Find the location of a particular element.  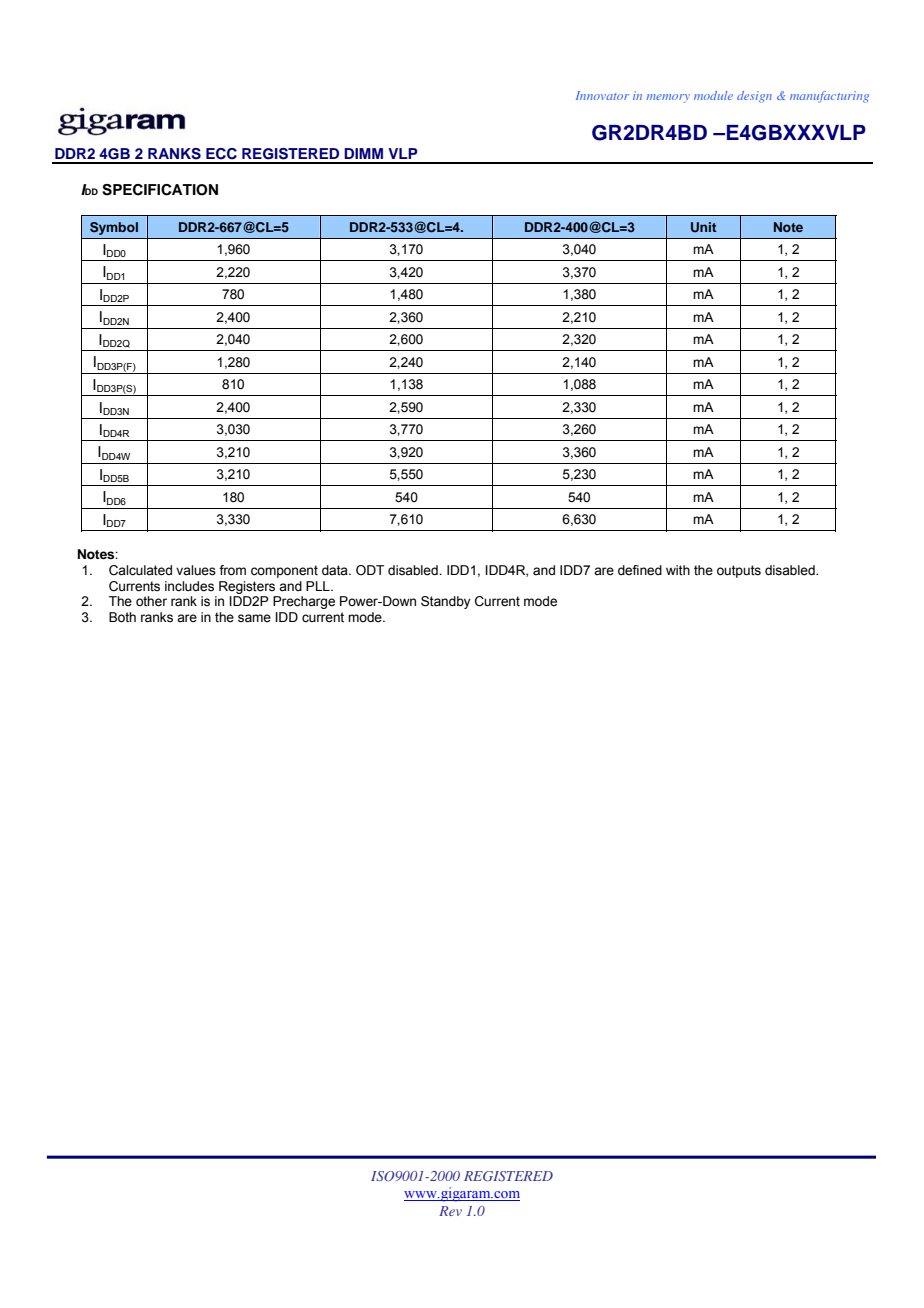

Precharge is located at coordinates (304, 602).
